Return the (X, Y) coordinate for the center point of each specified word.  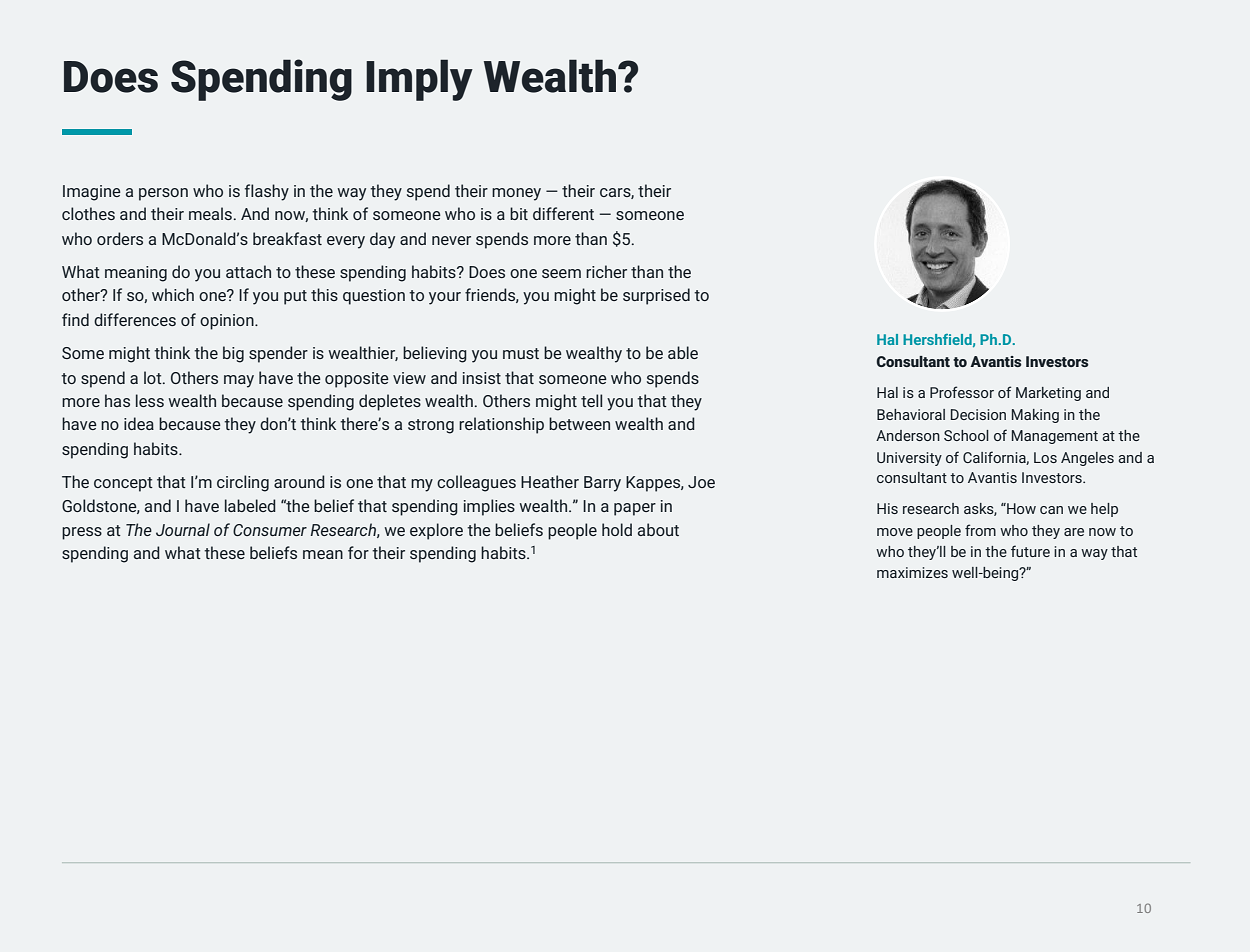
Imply (419, 80)
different (563, 213)
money (516, 194)
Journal (183, 529)
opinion (228, 322)
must (521, 353)
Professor (962, 392)
